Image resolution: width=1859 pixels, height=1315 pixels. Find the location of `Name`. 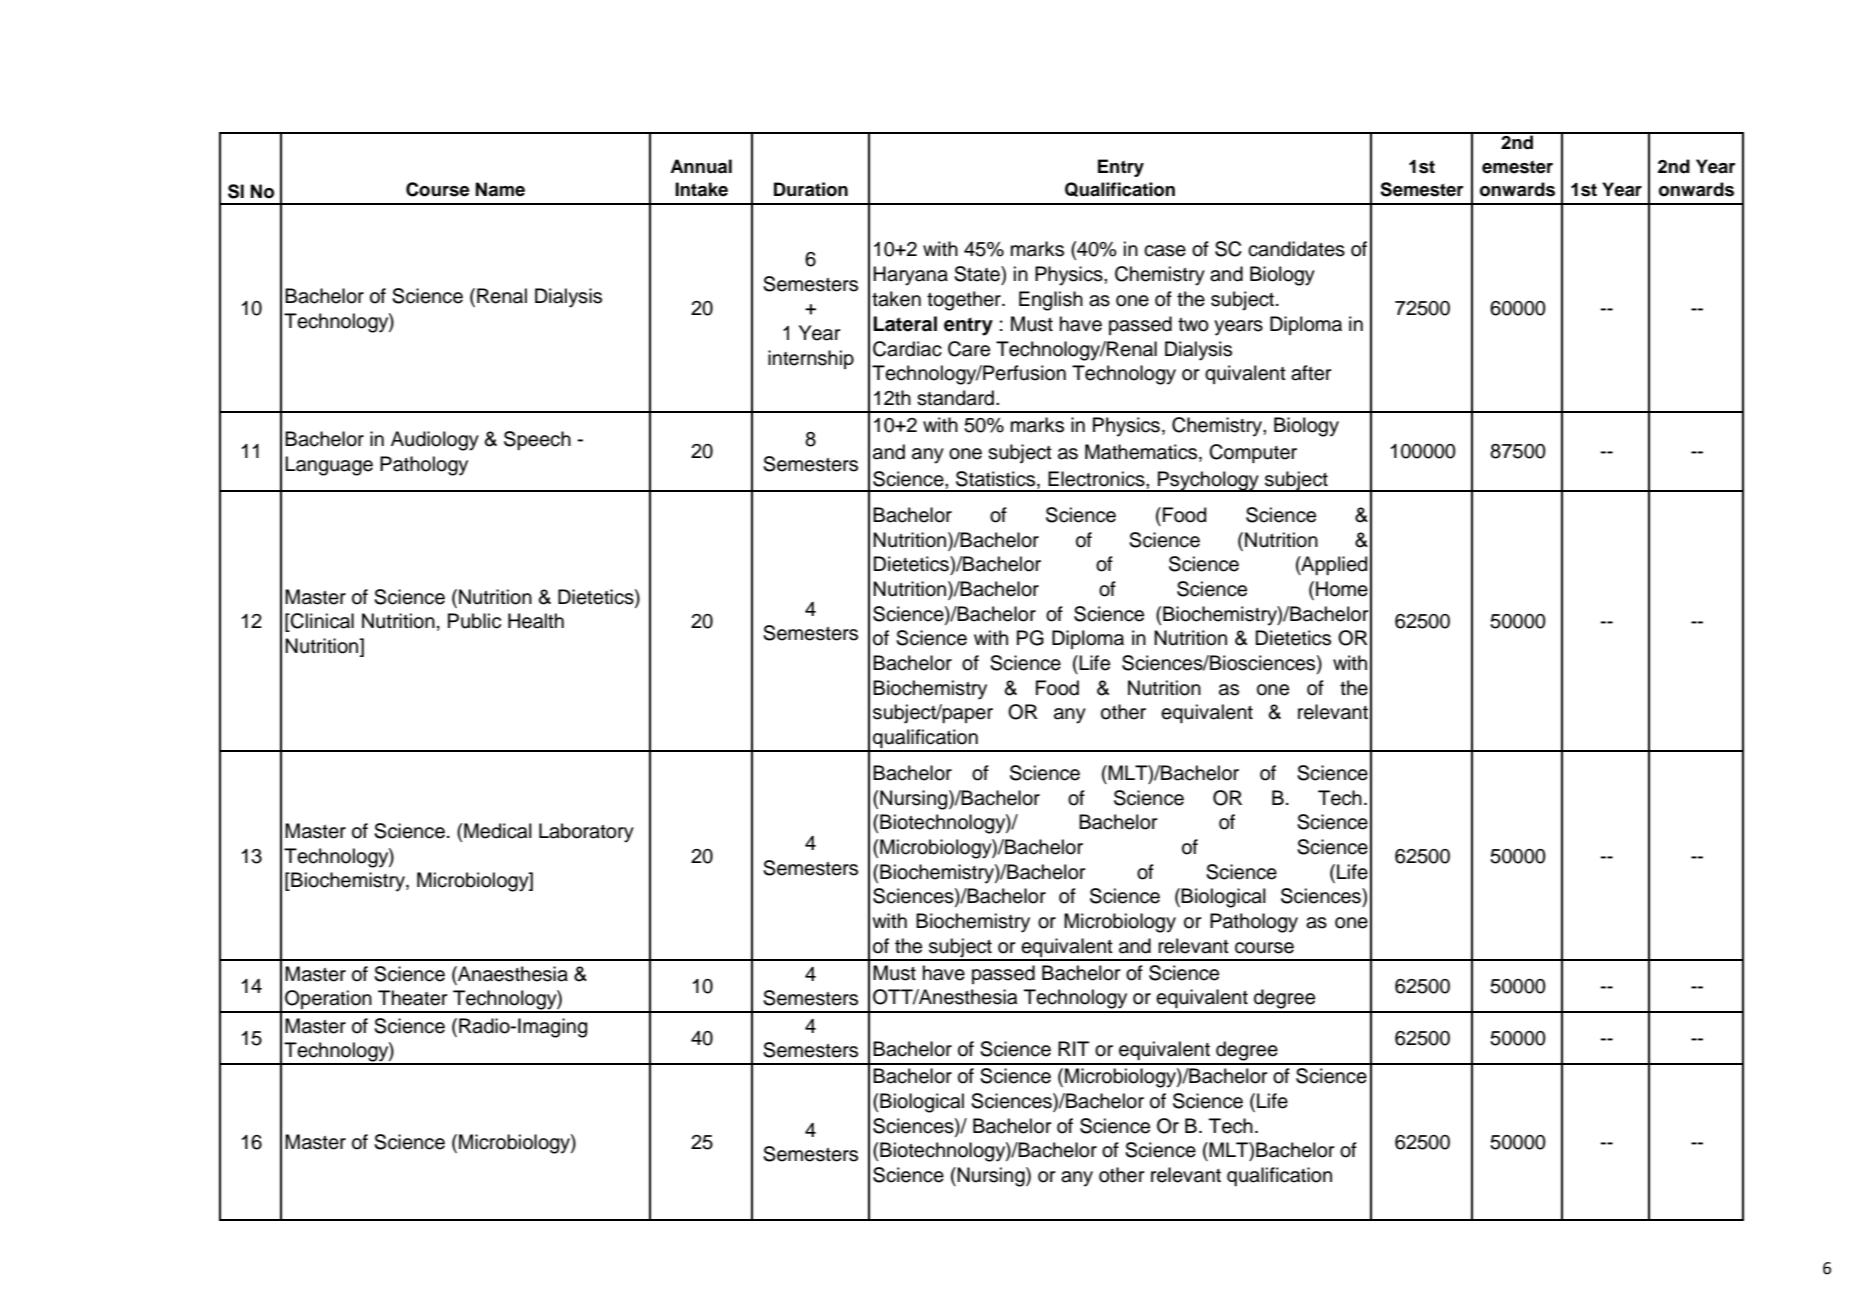

Name is located at coordinates (500, 189).
